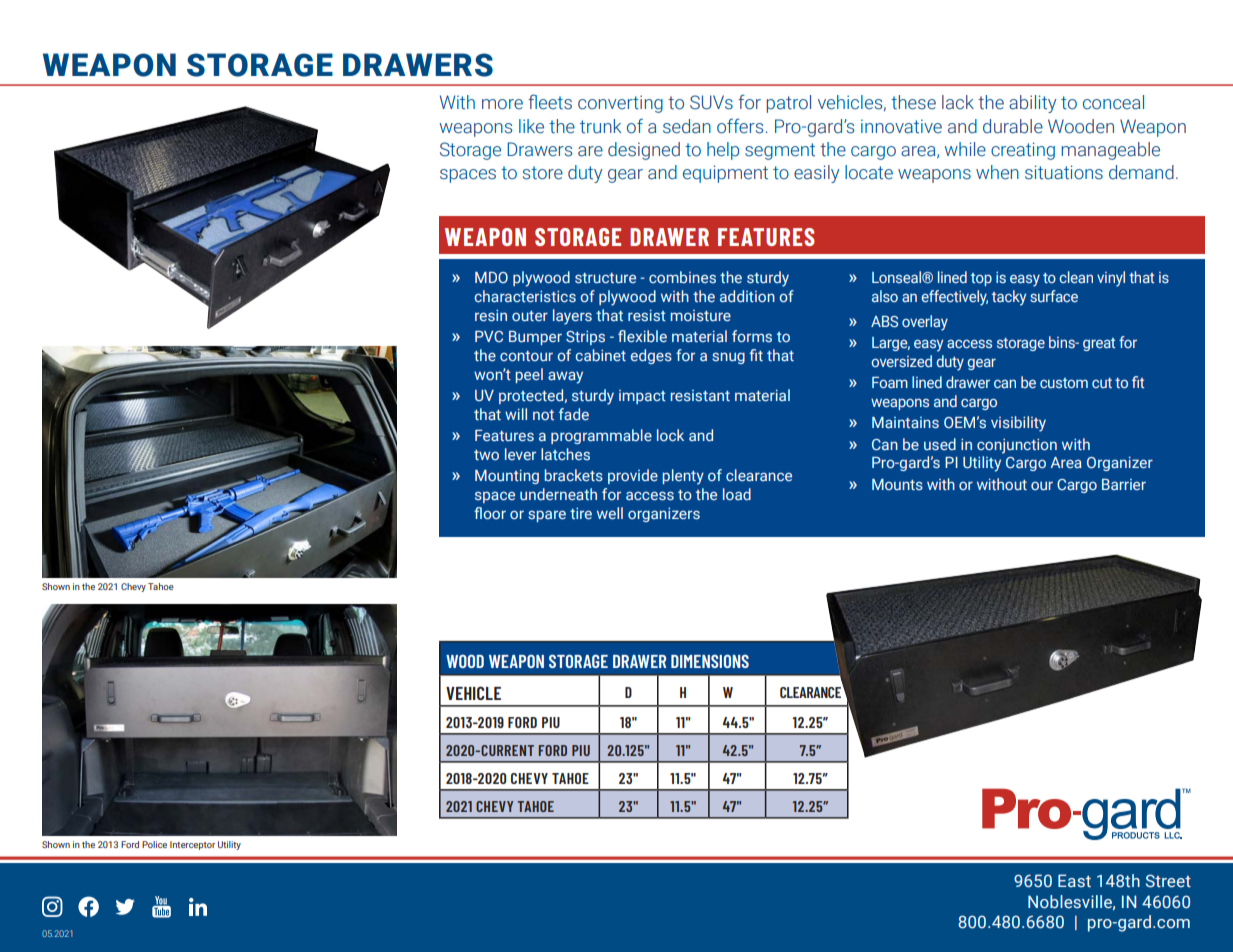 The image size is (1233, 952). What do you see at coordinates (192, 845) in the page?
I see `Interceptor` at bounding box center [192, 845].
